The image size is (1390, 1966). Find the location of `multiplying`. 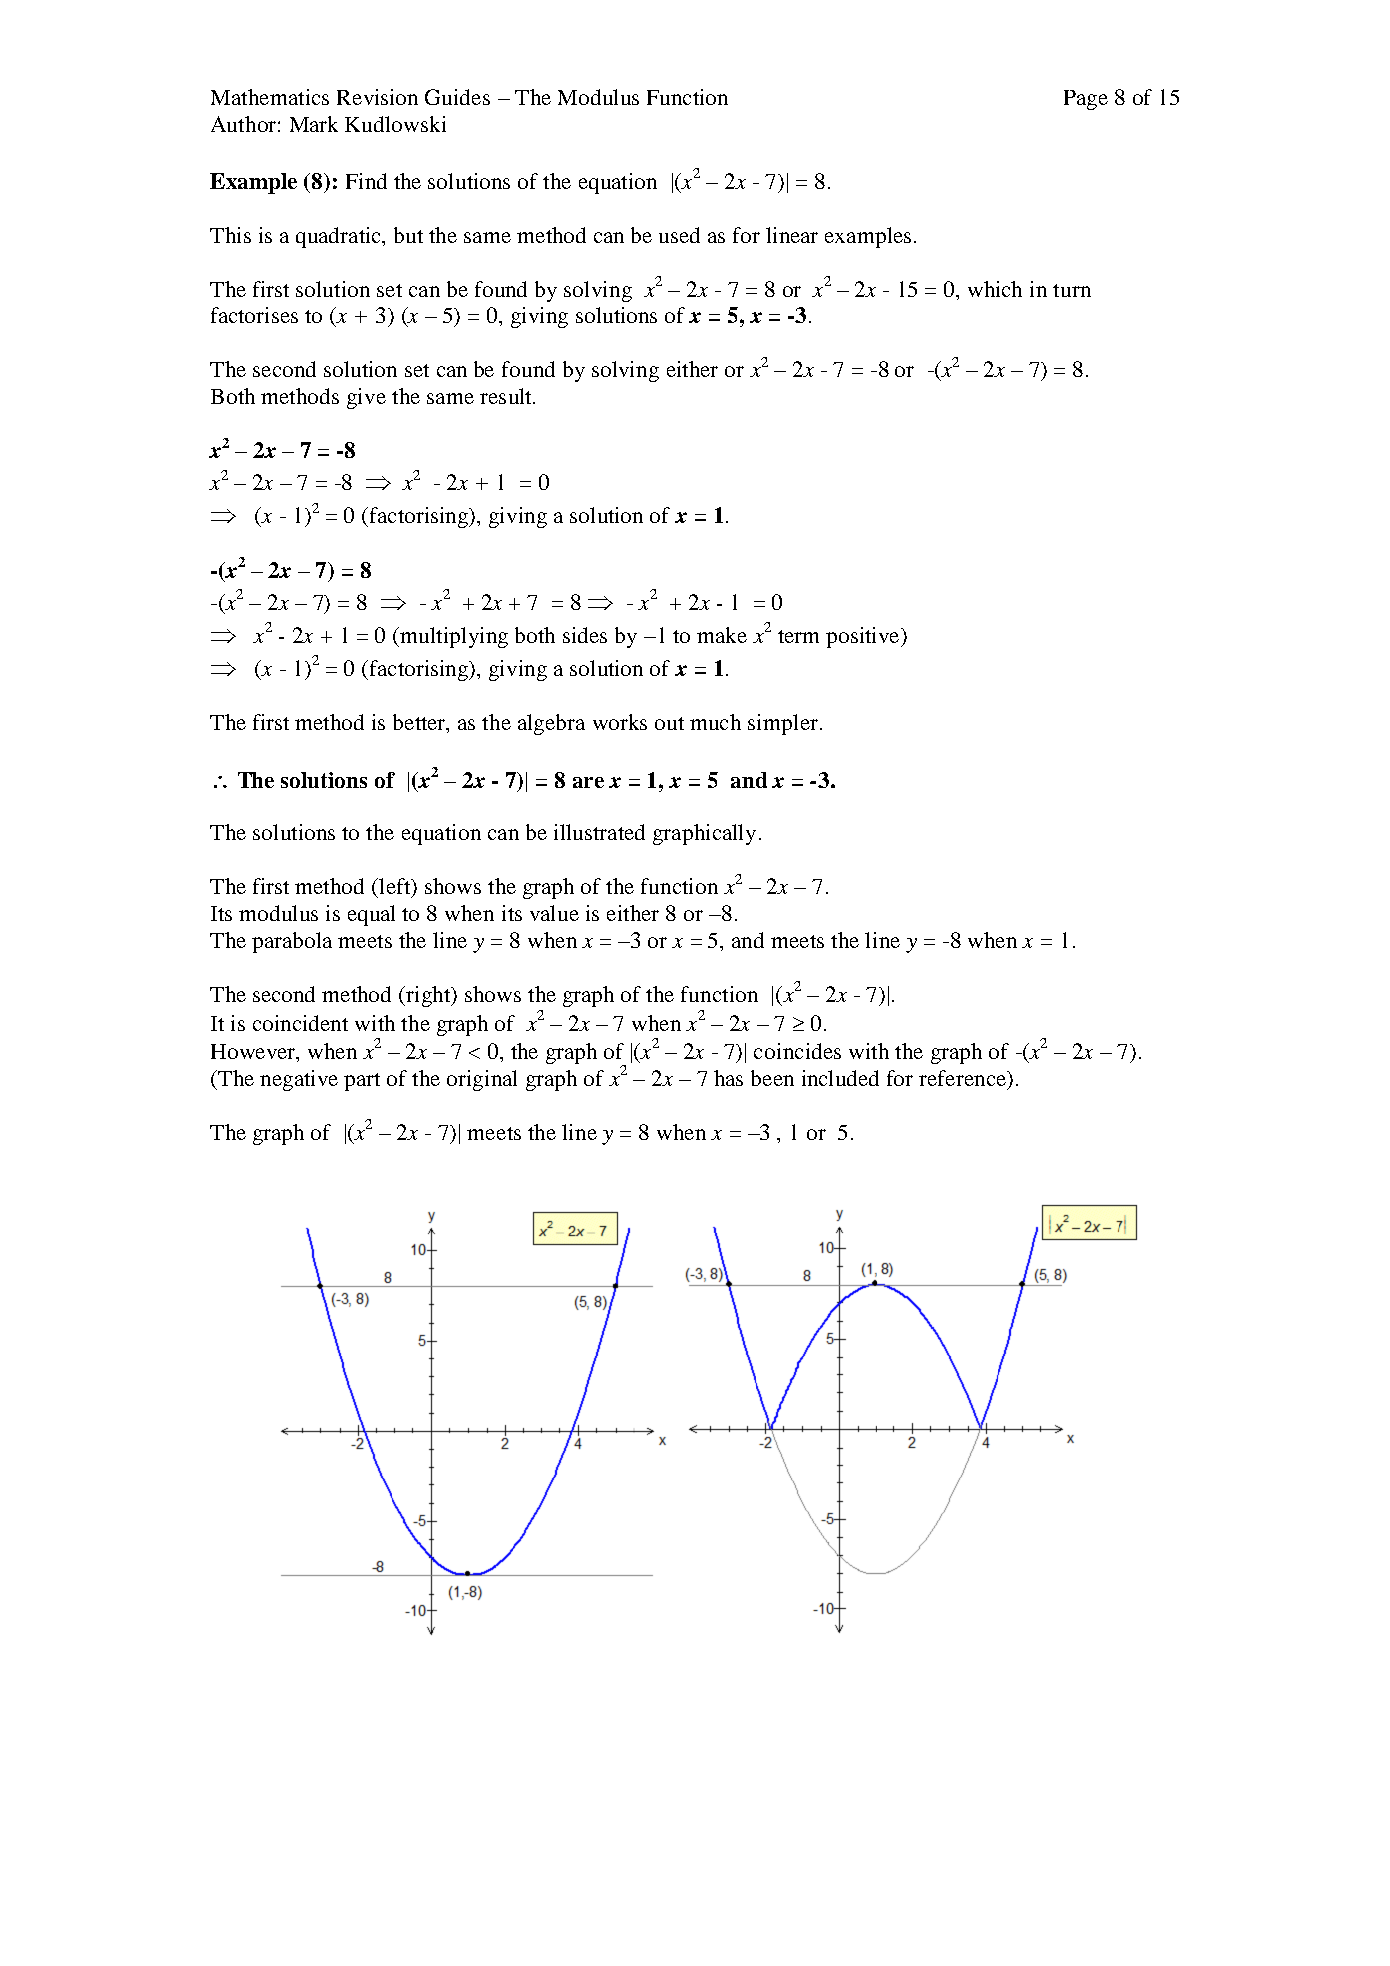

multiplying is located at coordinates (454, 637).
